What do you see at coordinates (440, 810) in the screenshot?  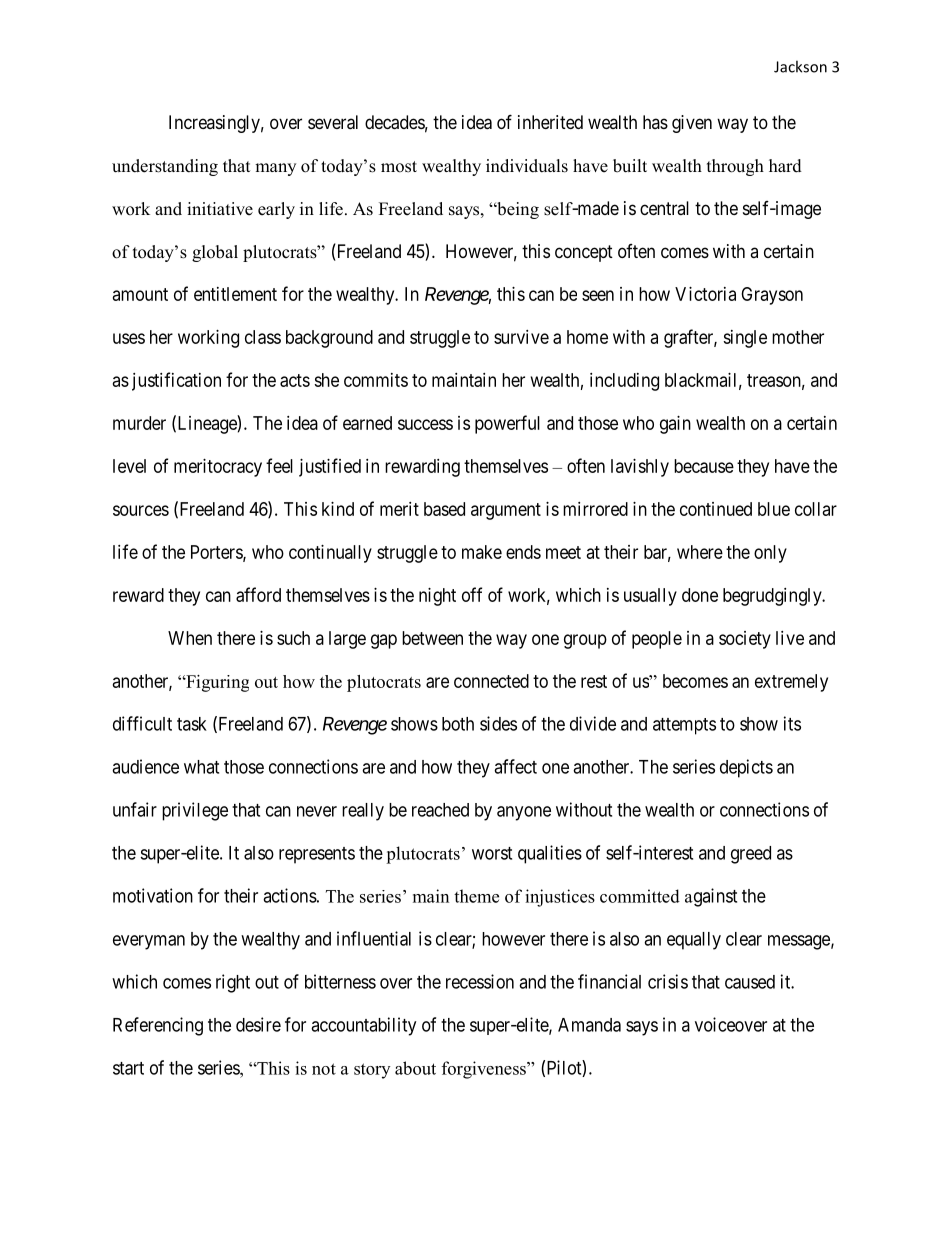 I see `reached` at bounding box center [440, 810].
